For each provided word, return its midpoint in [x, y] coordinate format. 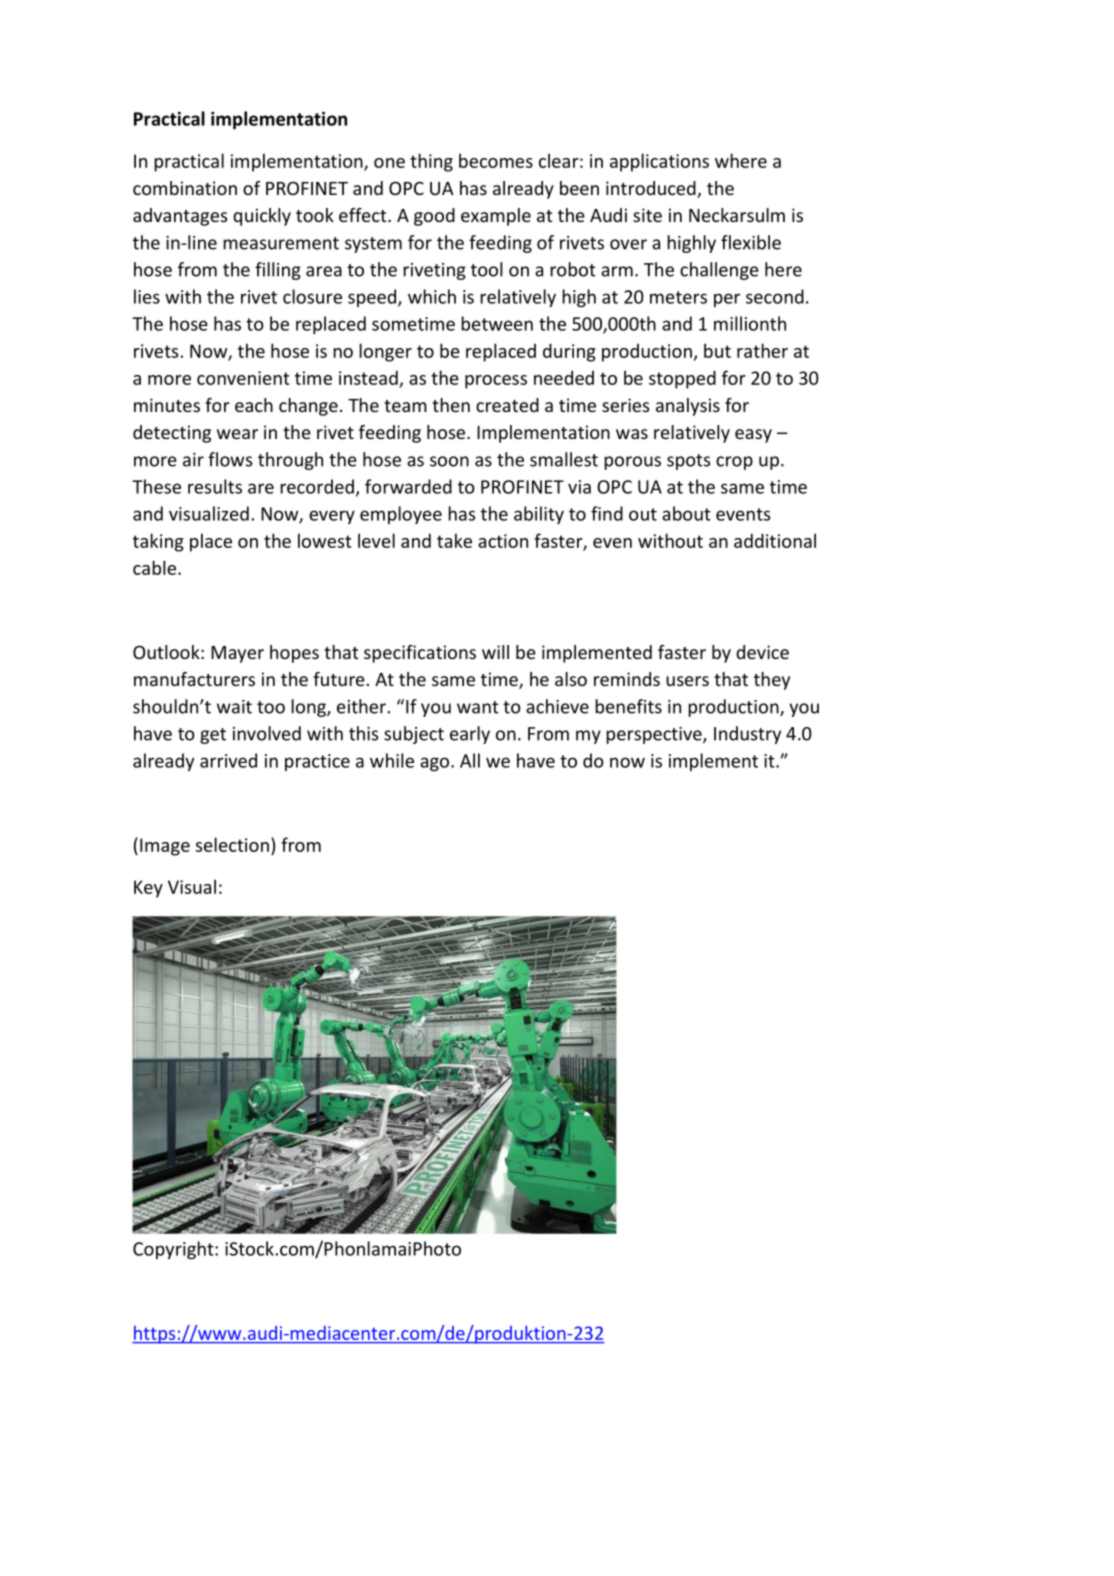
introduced [652, 189]
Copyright [174, 1250]
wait [234, 707]
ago [434, 764]
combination [185, 188]
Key [148, 889]
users [687, 681]
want [478, 707]
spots [688, 462]
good [434, 217]
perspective [655, 735]
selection [232, 844]
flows [230, 459]
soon [449, 461]
